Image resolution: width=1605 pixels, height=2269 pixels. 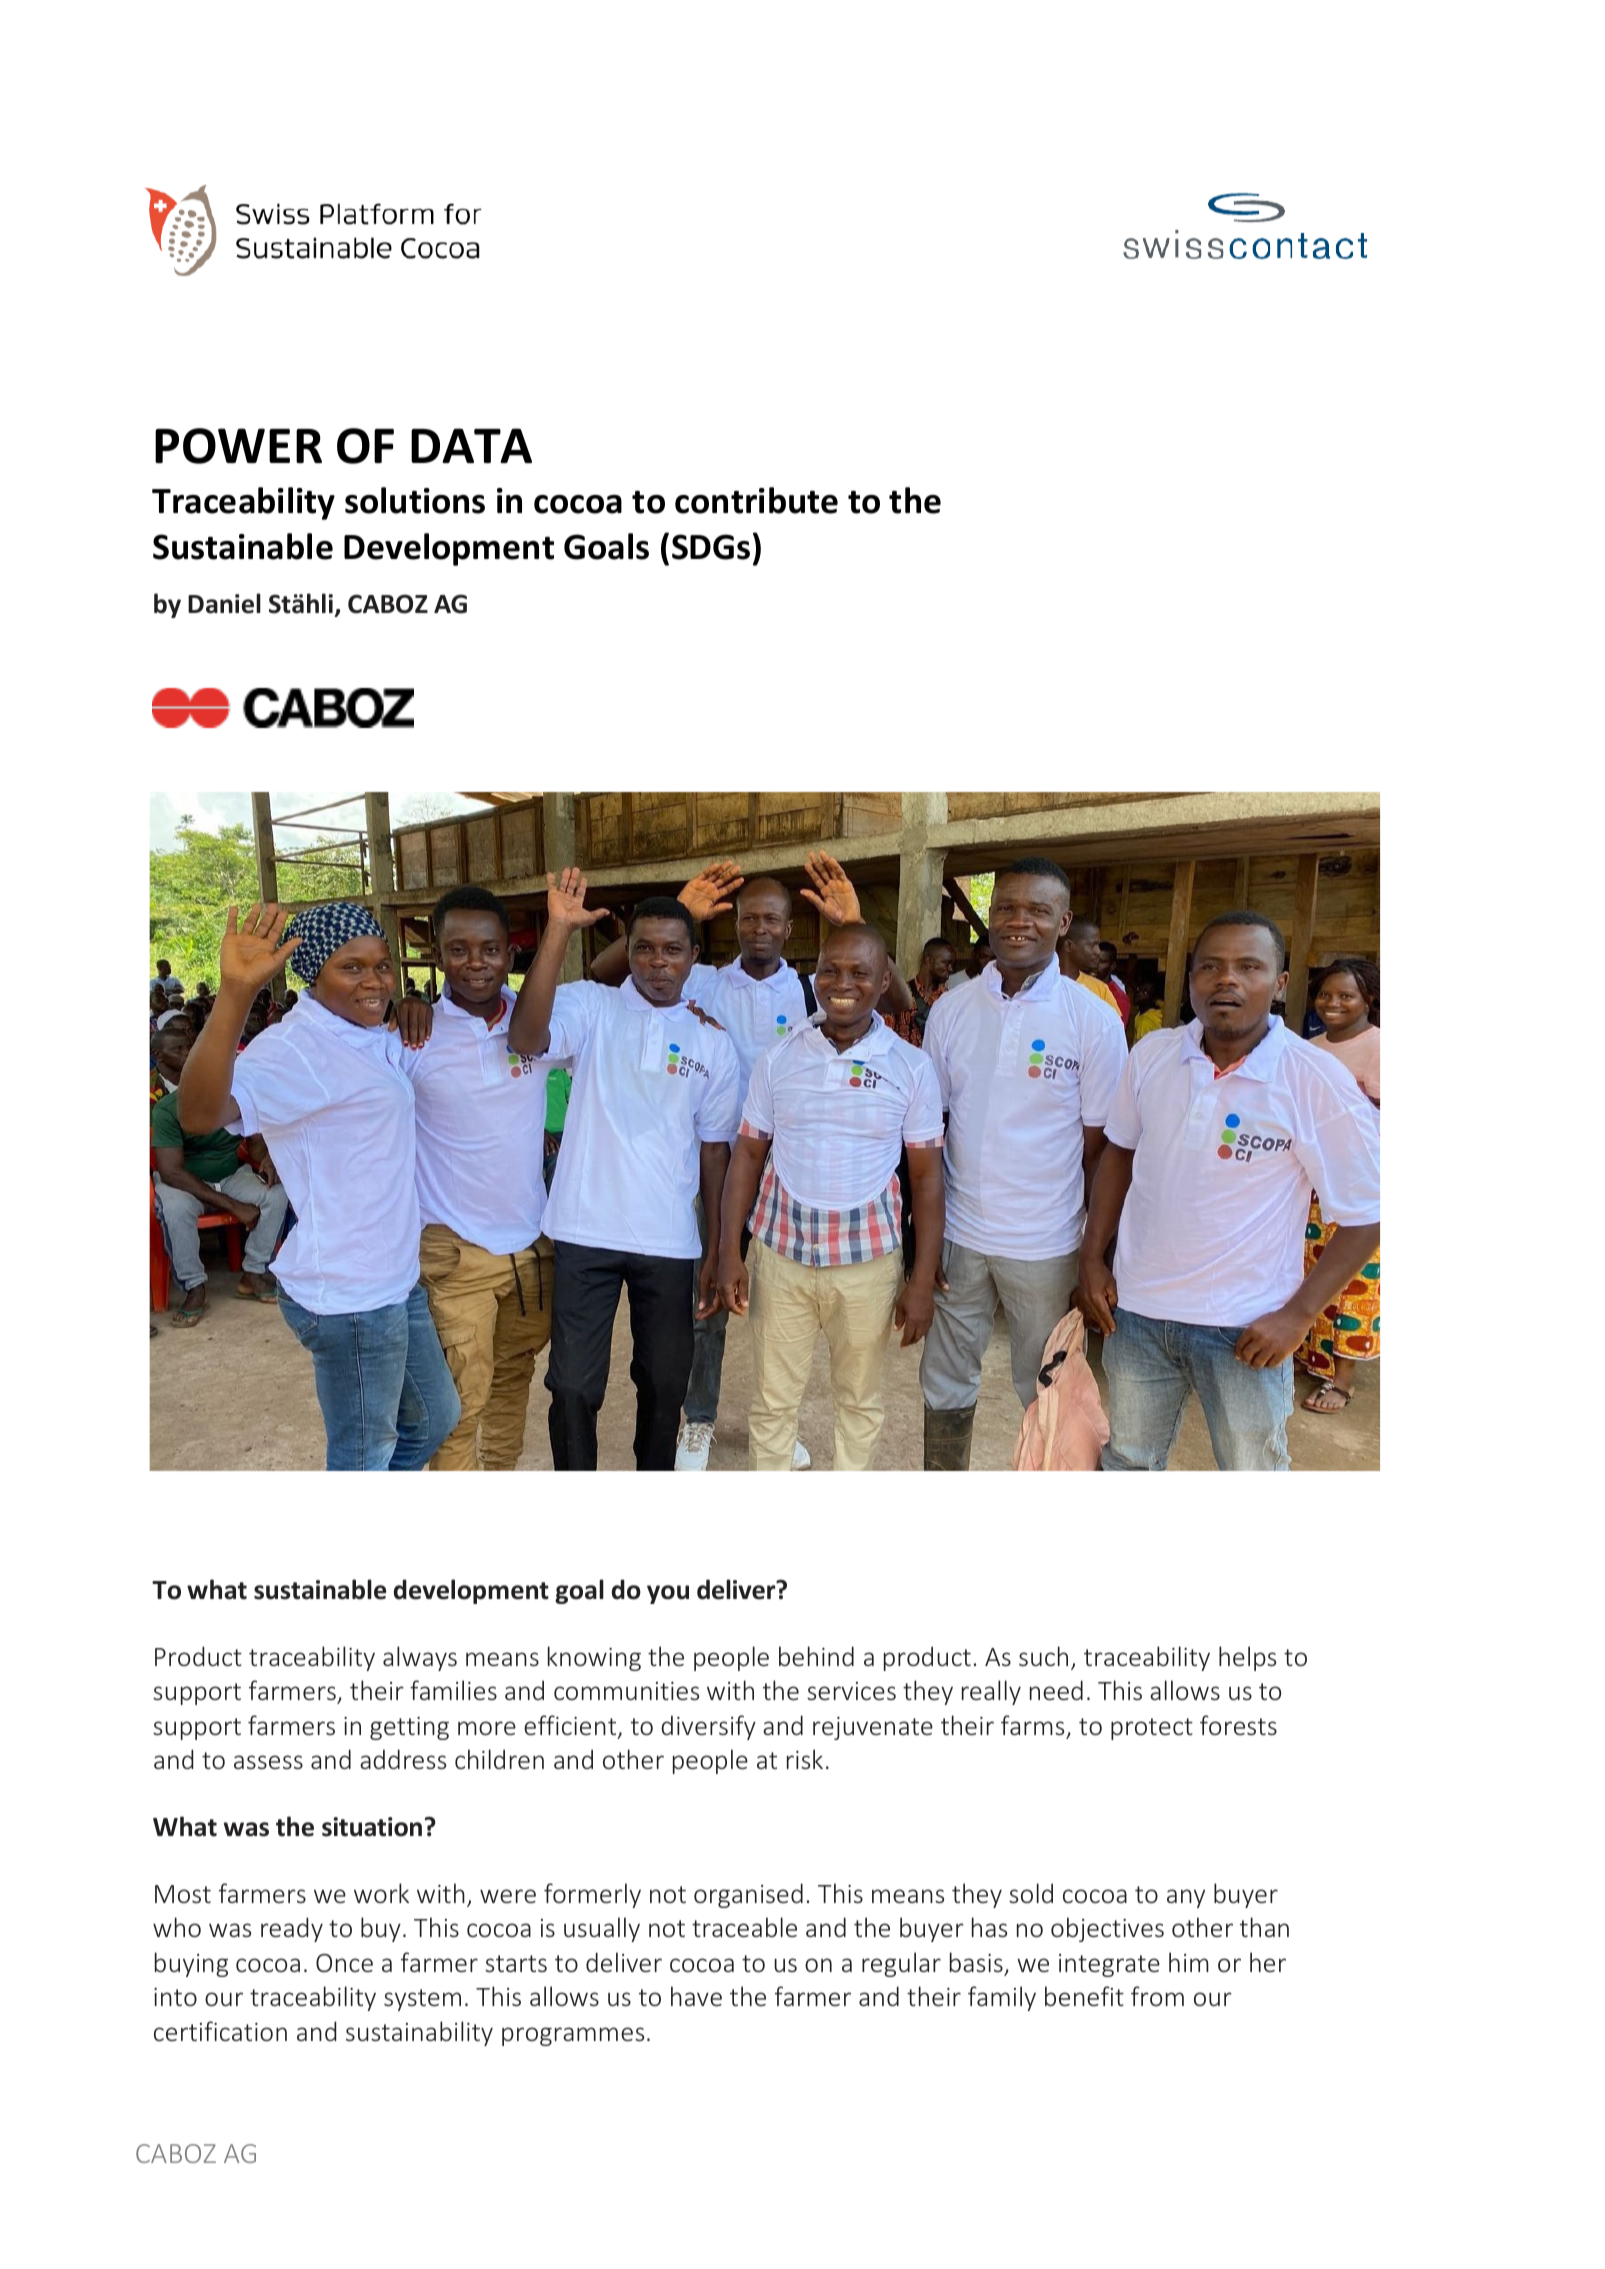 I want to click on DATA, so click(x=471, y=445).
